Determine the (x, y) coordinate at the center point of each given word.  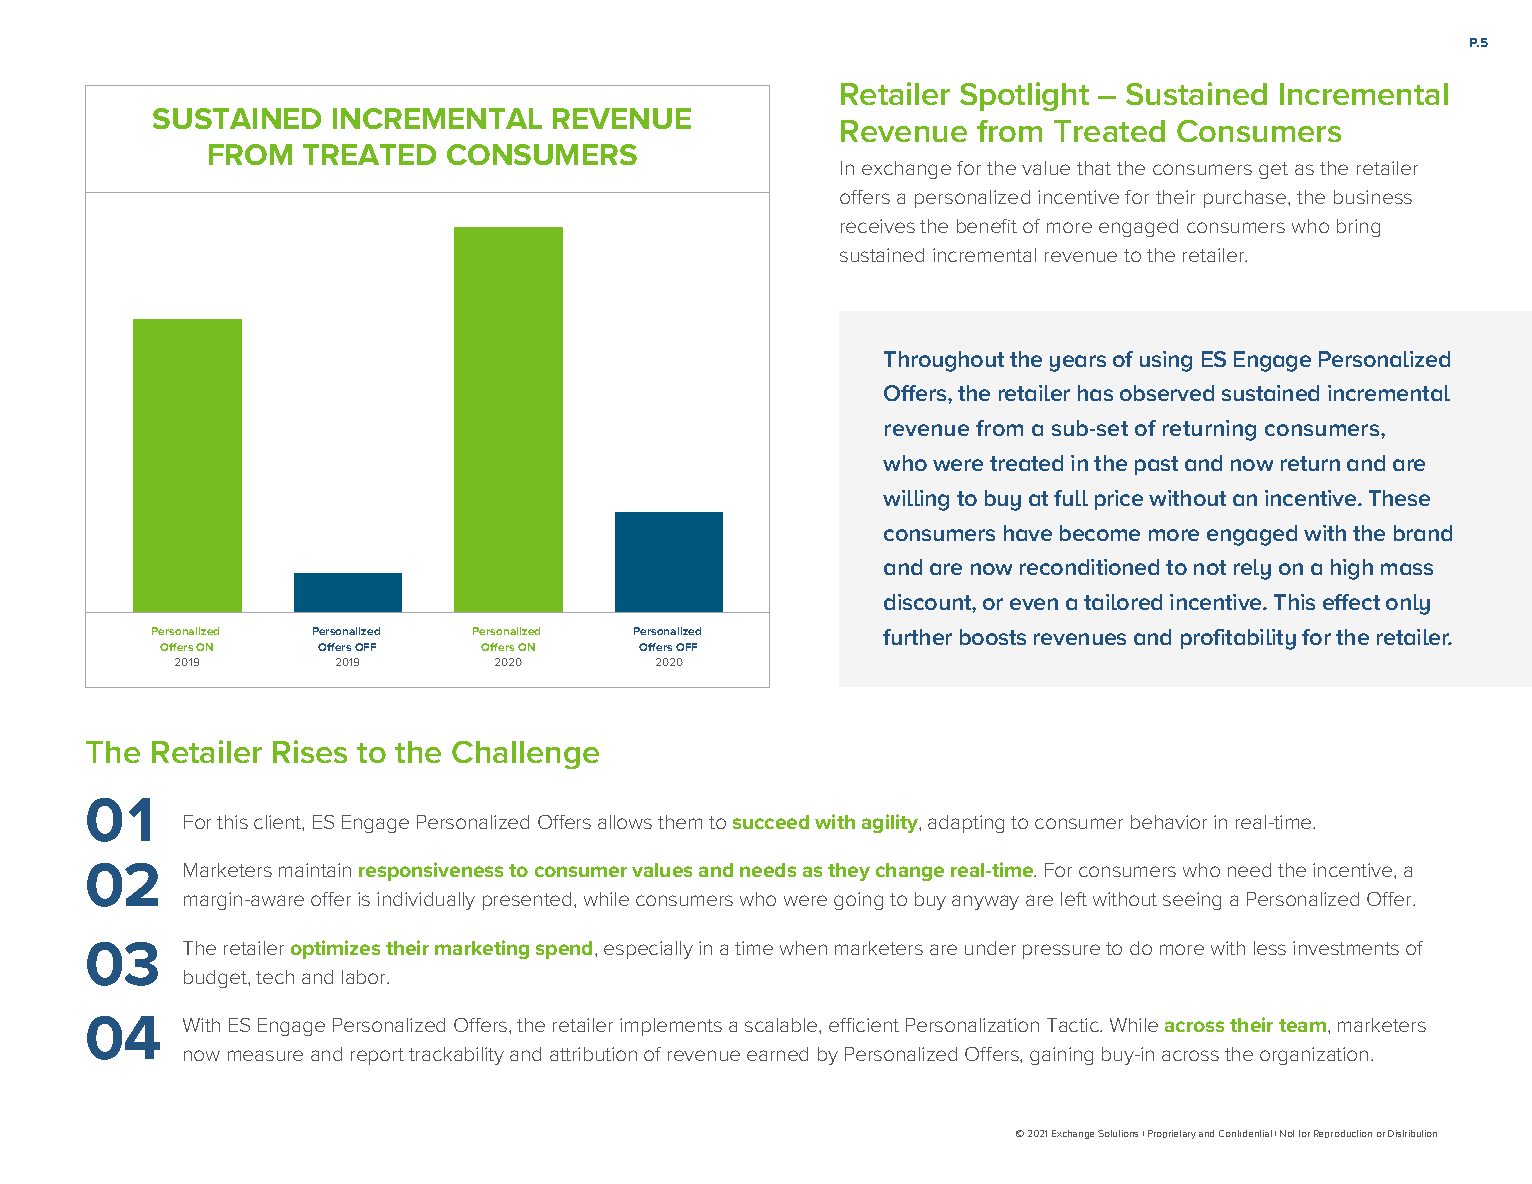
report (377, 1056)
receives (878, 226)
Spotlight (1024, 96)
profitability (1238, 639)
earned (777, 1054)
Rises (310, 751)
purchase (1246, 199)
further (917, 637)
